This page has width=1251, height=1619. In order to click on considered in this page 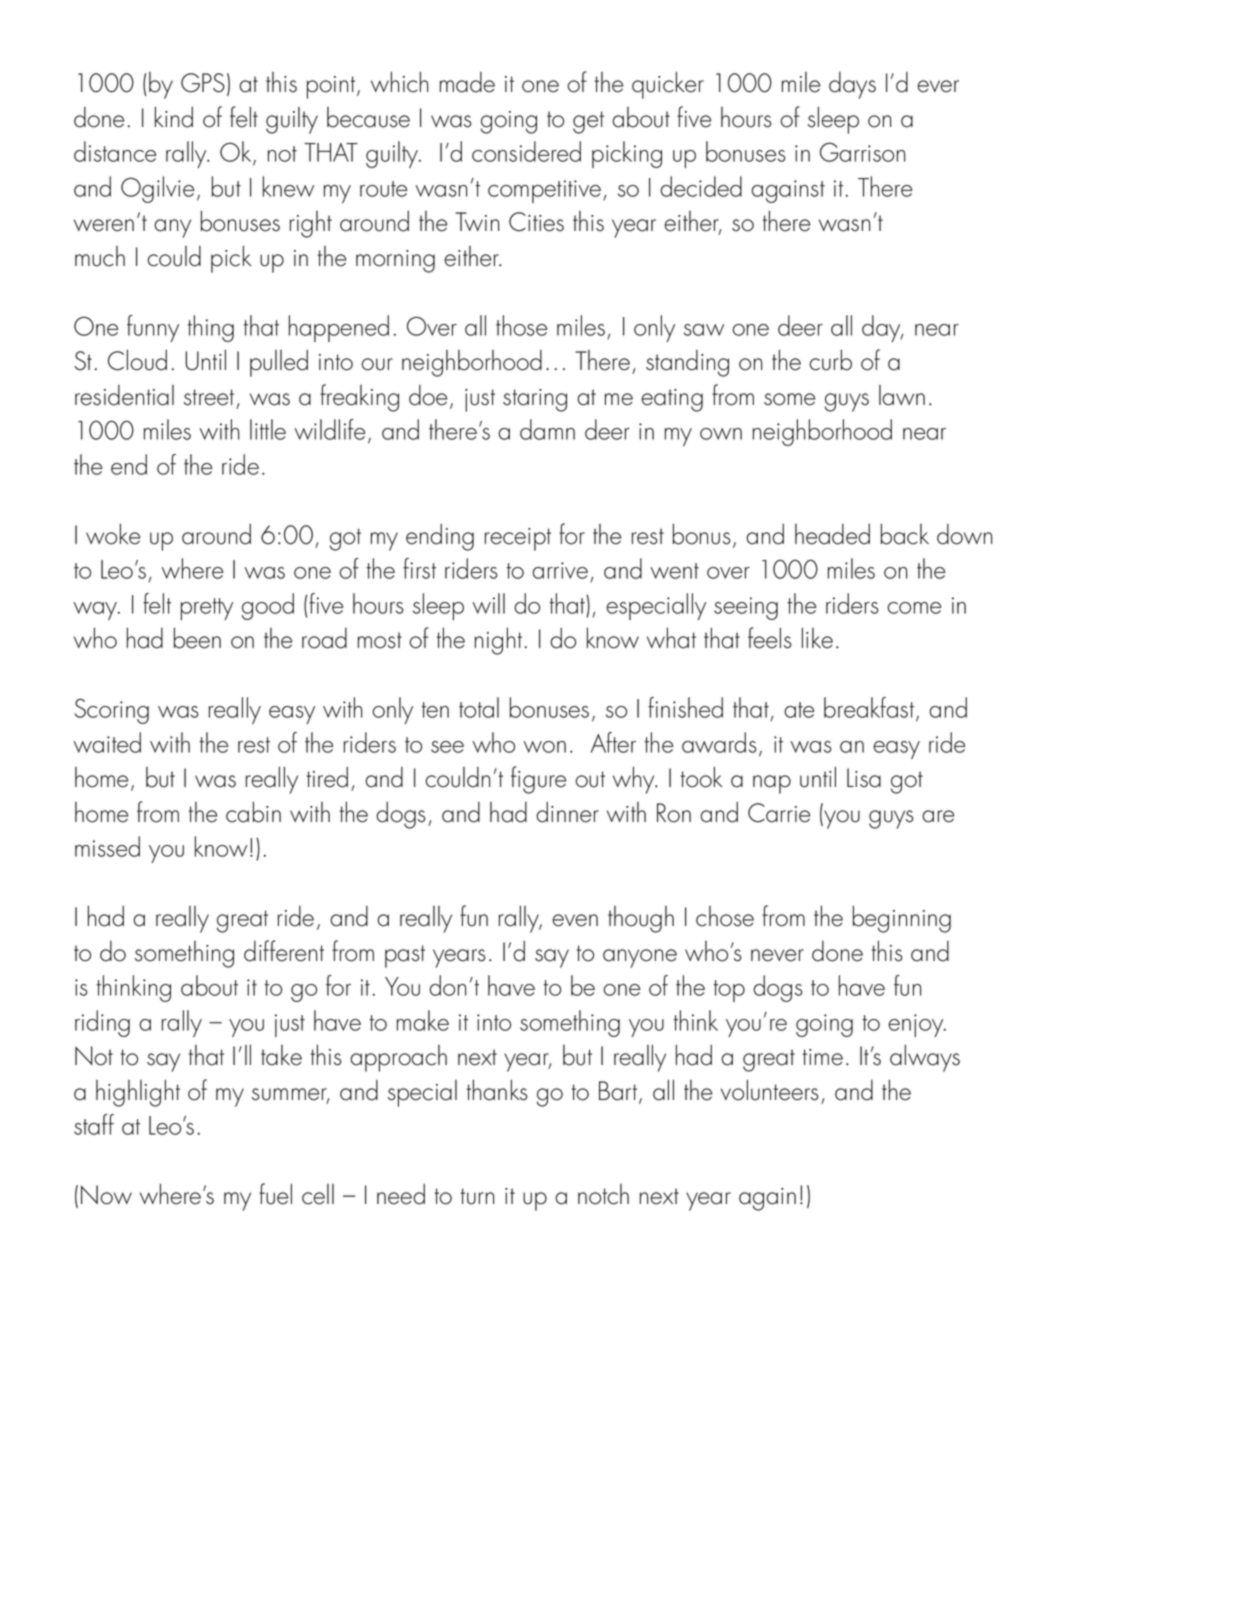, I will do `click(526, 151)`.
